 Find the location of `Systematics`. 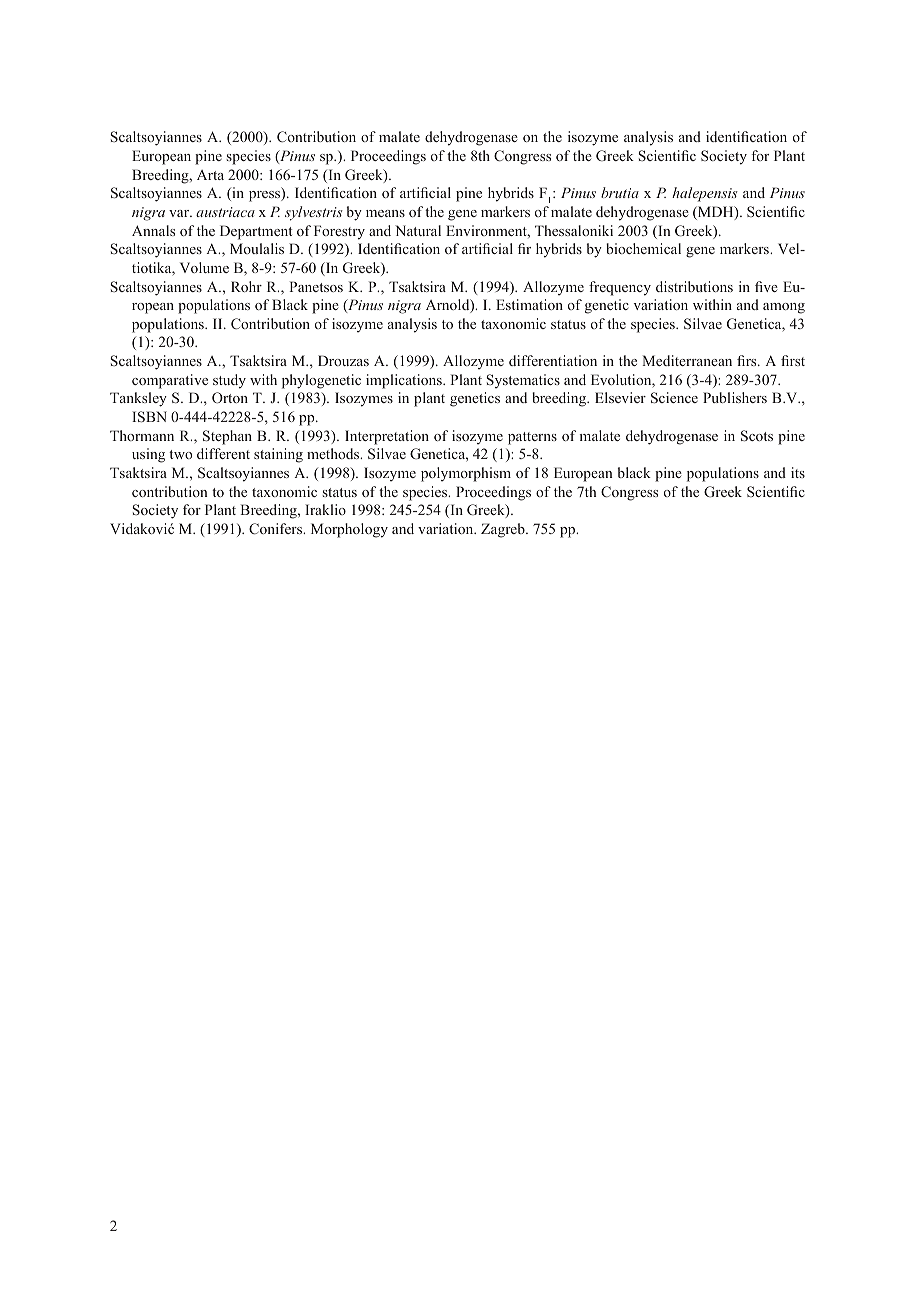

Systematics is located at coordinates (523, 381).
